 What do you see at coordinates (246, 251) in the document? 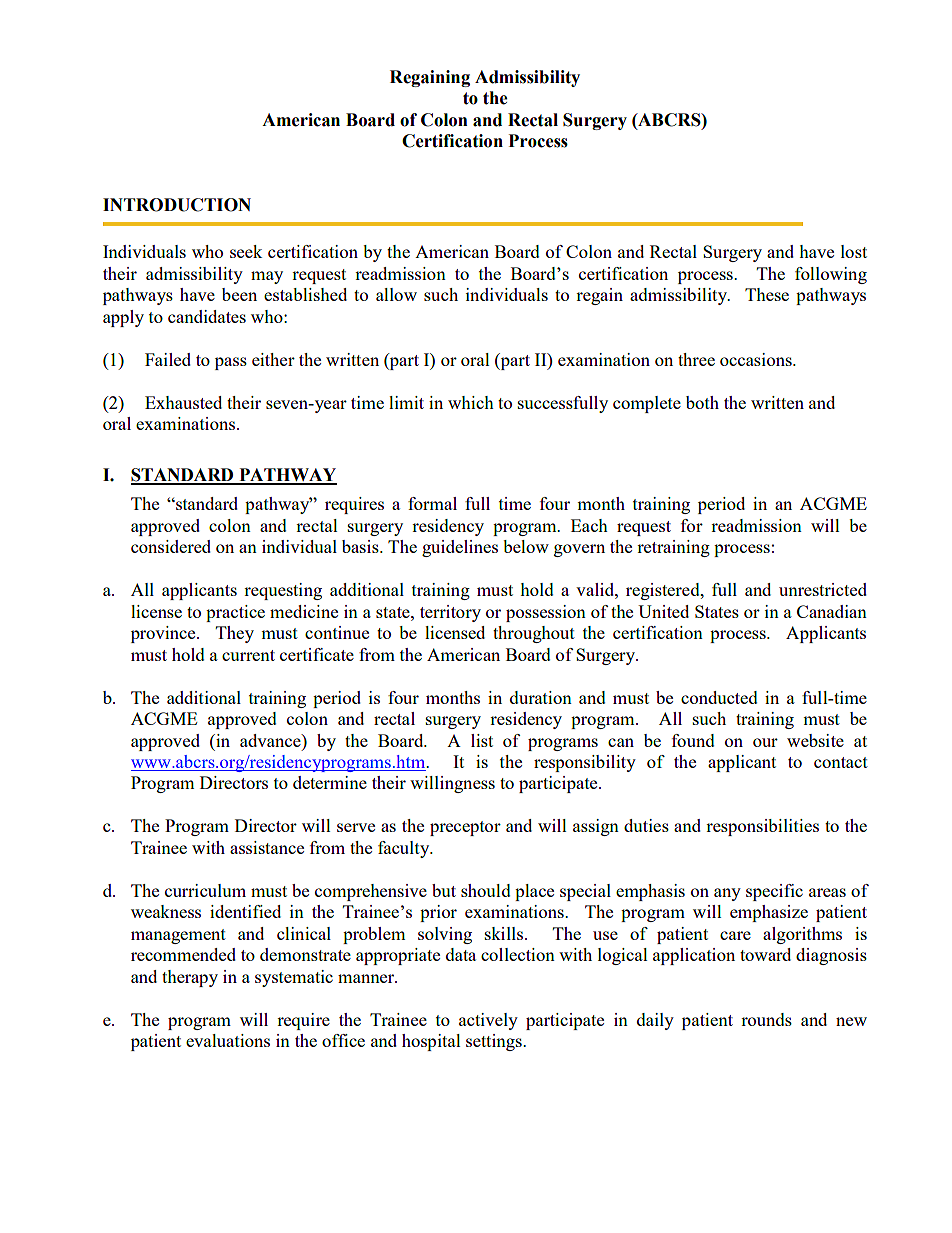
I see `seek` at bounding box center [246, 251].
